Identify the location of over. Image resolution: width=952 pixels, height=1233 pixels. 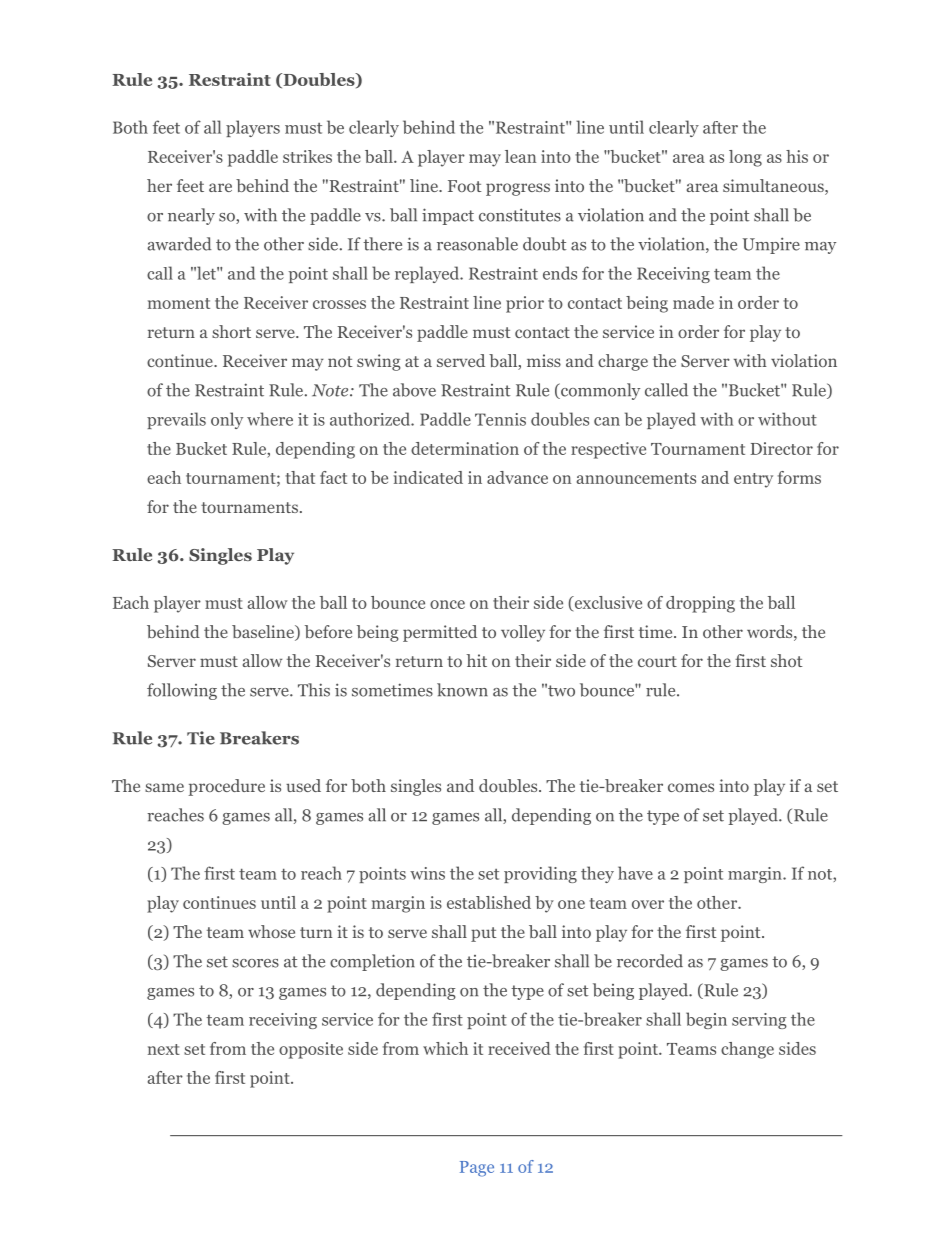
(648, 904).
